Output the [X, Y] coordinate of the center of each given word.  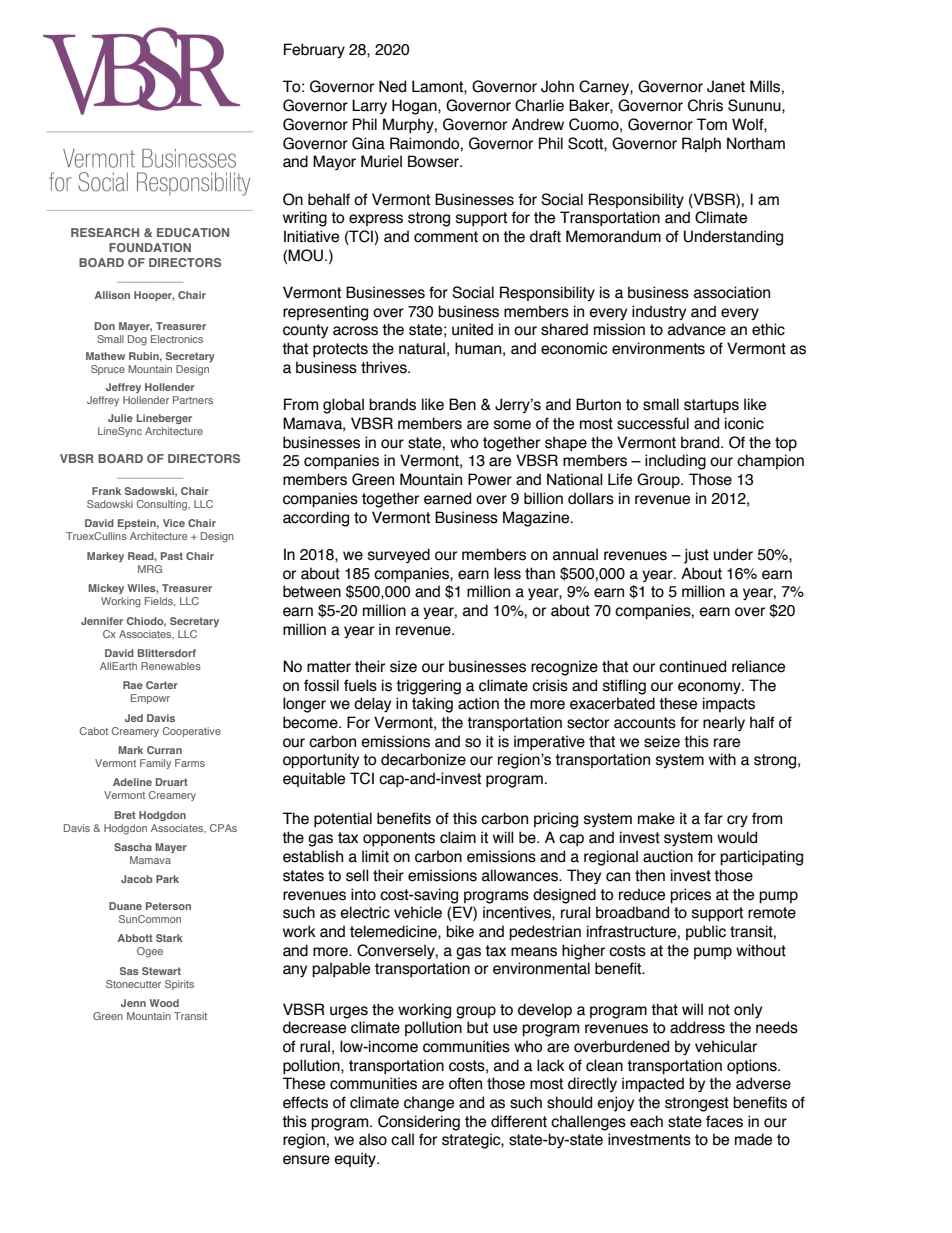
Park [167, 879]
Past [172, 556]
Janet [726, 86]
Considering [419, 1123]
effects [305, 1102]
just [696, 556]
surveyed [399, 555]
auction [668, 856]
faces [724, 1121]
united [472, 329]
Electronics [177, 339]
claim [458, 837]
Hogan [415, 107]
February [314, 50]
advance [697, 329]
